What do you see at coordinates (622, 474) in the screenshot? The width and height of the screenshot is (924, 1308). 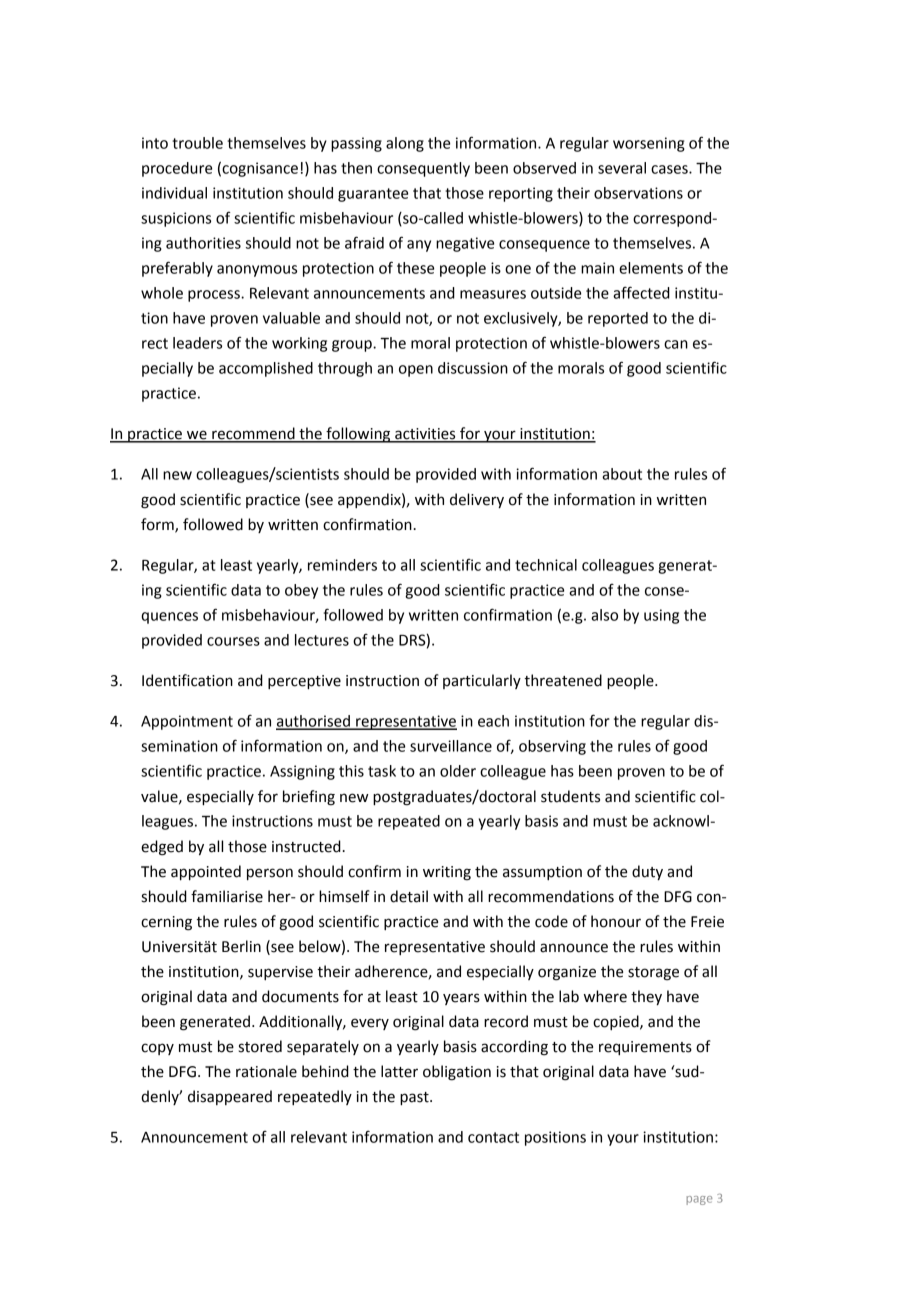 I see `about` at bounding box center [622, 474].
